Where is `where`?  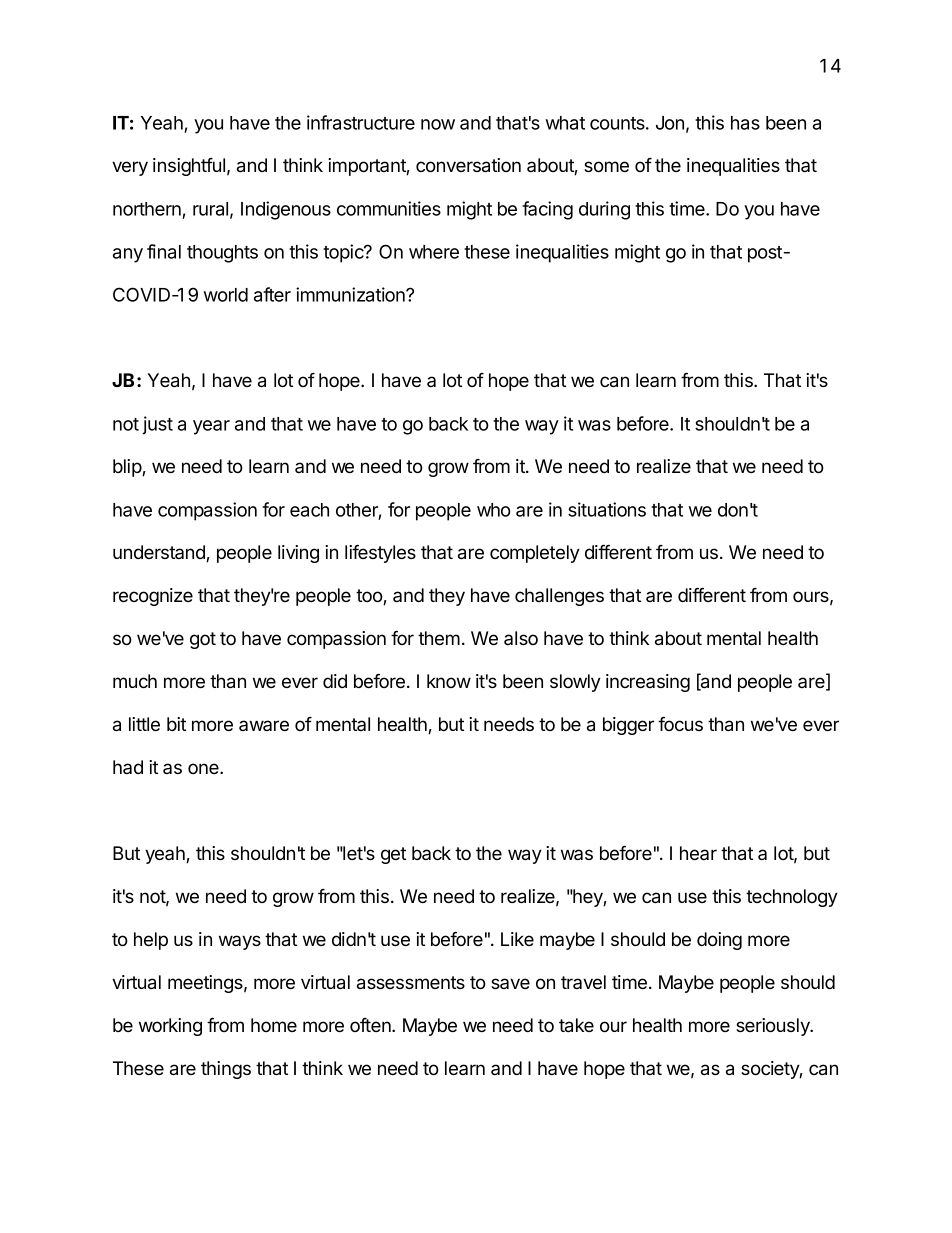
where is located at coordinates (434, 252).
